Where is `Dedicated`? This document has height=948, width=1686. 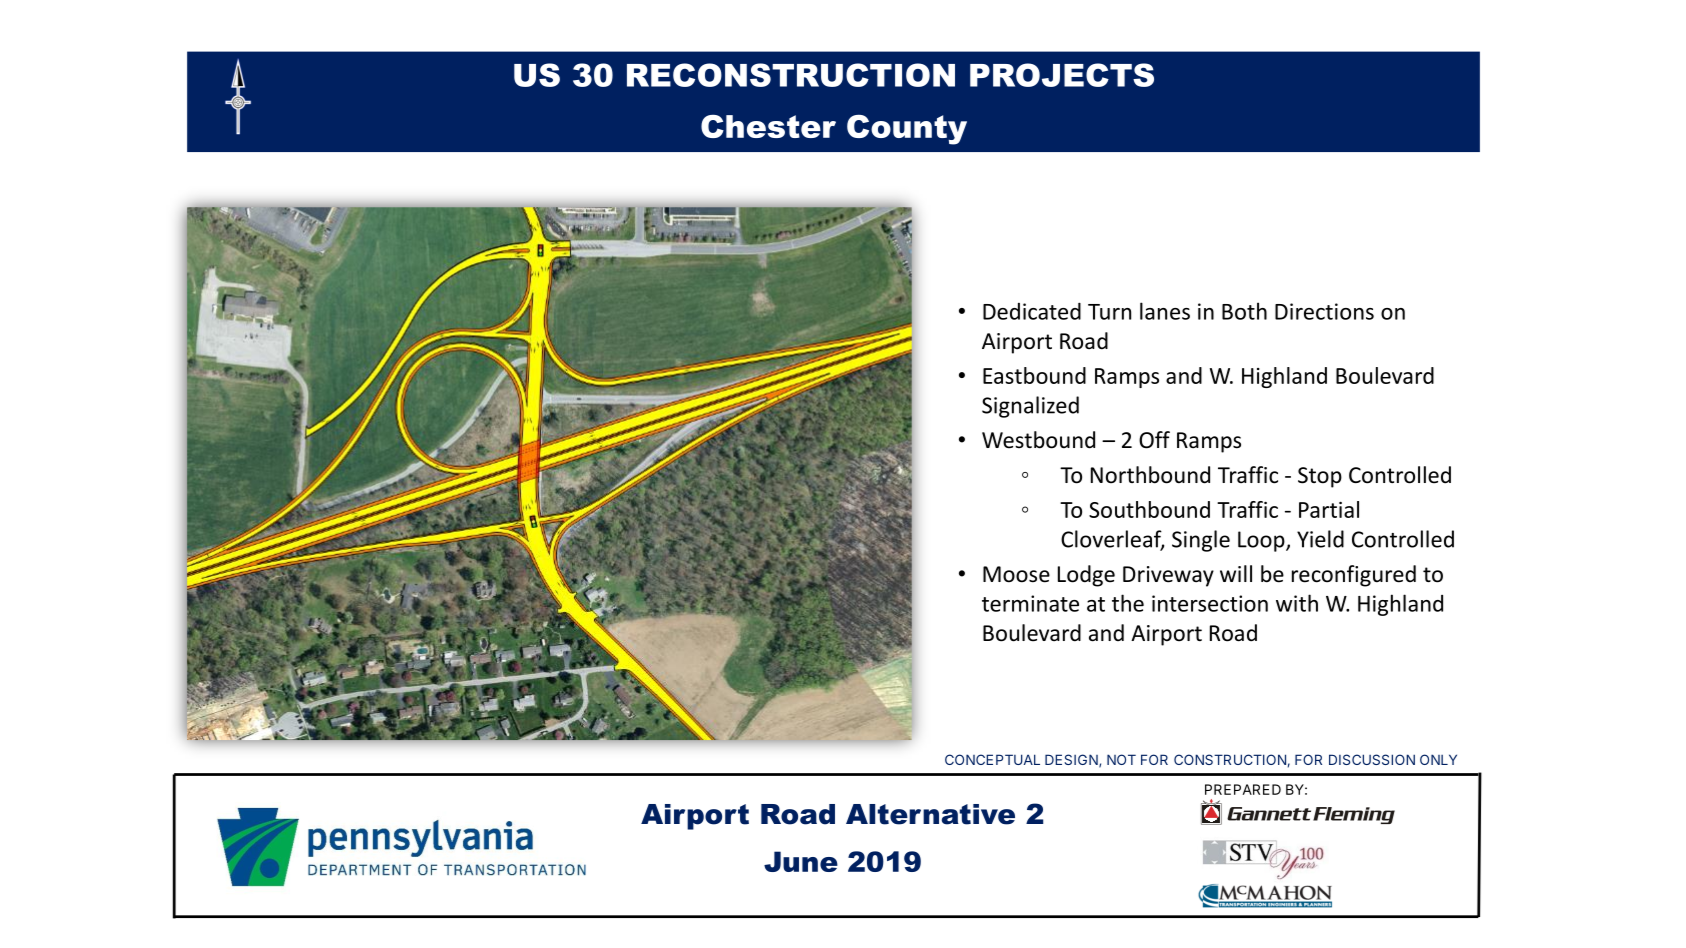
Dedicated is located at coordinates (1032, 311).
